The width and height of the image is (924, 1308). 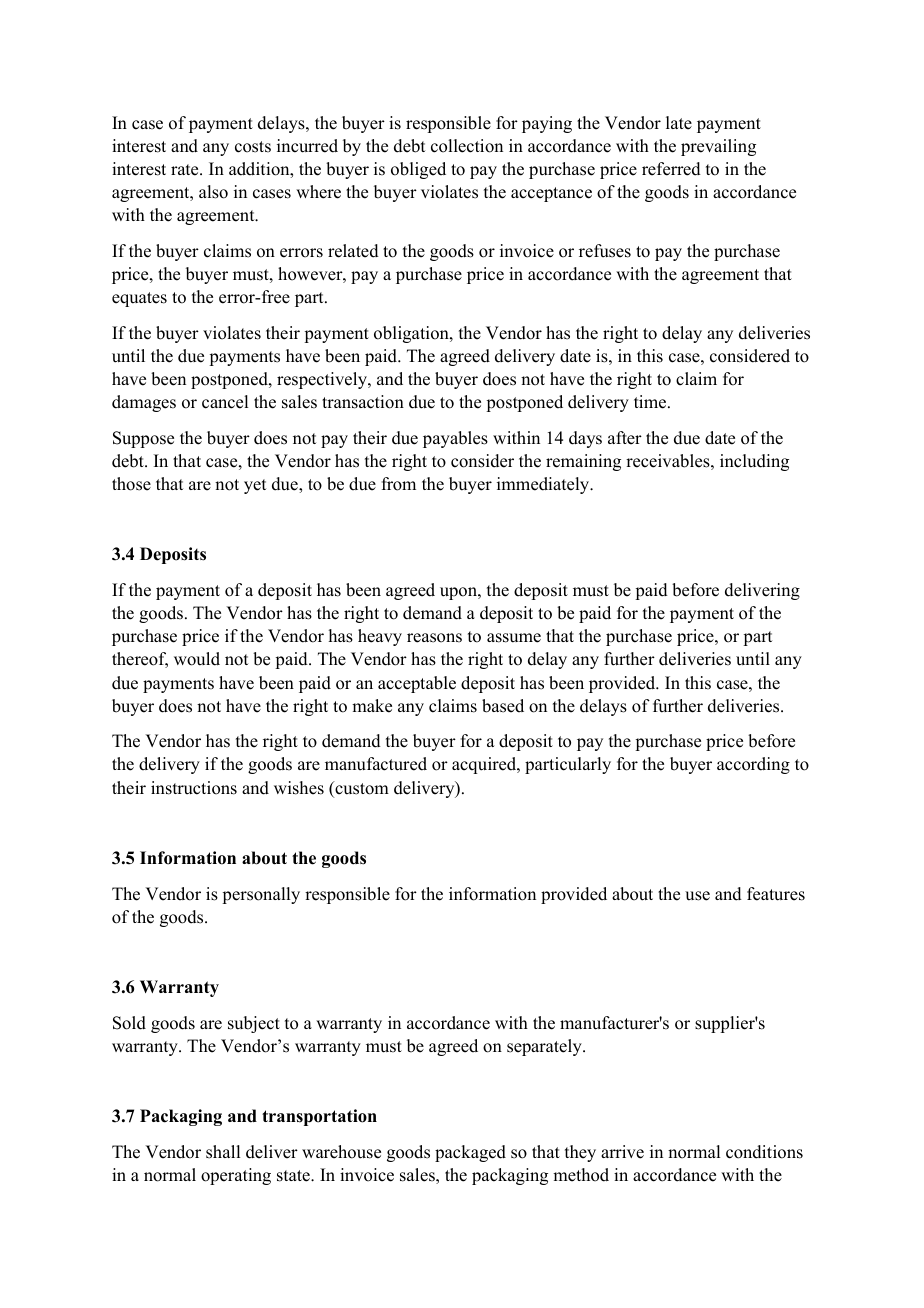 I want to click on packaged, so click(x=470, y=1153).
